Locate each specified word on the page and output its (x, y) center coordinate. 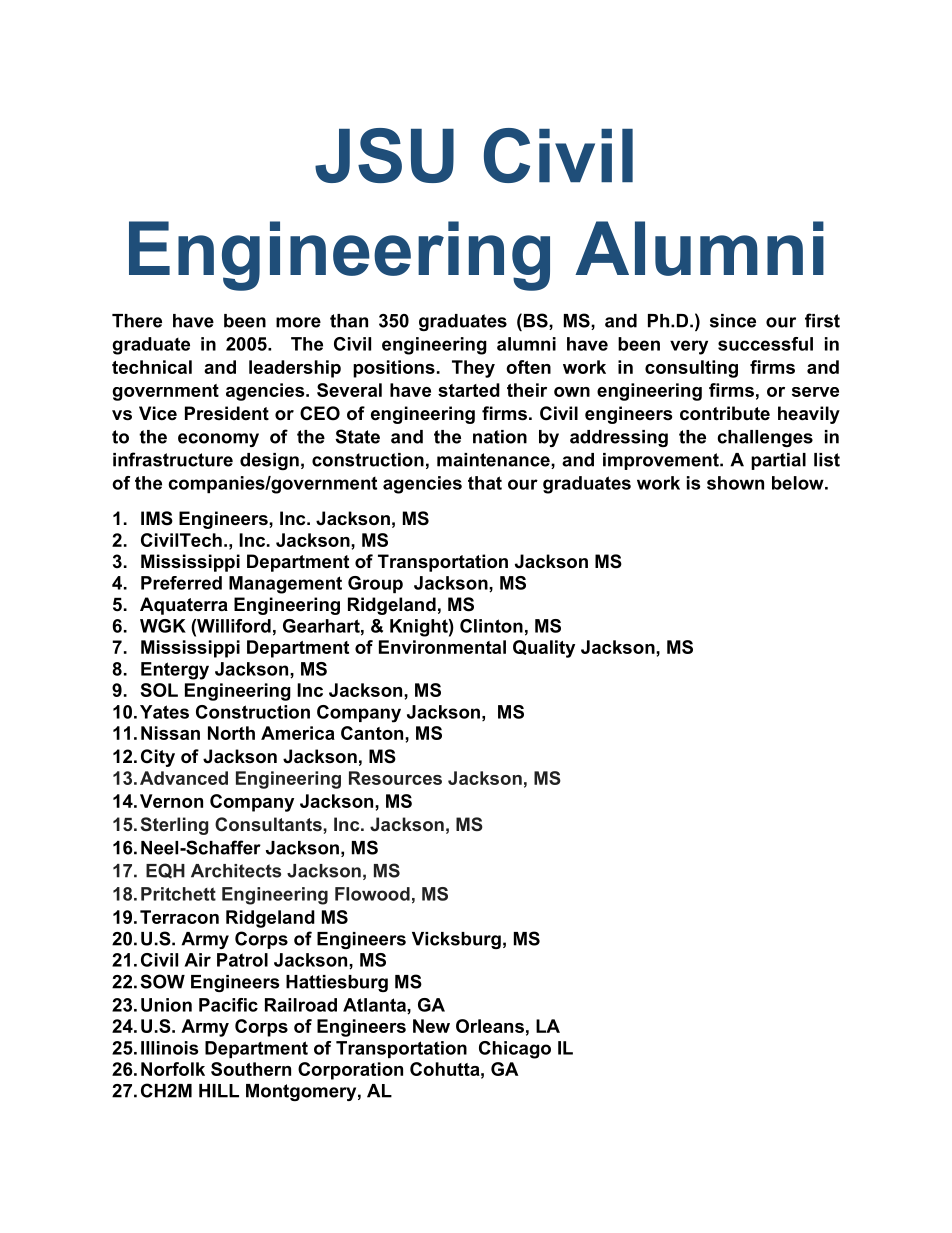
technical (152, 367)
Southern (251, 1069)
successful (765, 344)
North (231, 733)
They (473, 369)
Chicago (515, 1050)
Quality (544, 649)
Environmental (442, 647)
